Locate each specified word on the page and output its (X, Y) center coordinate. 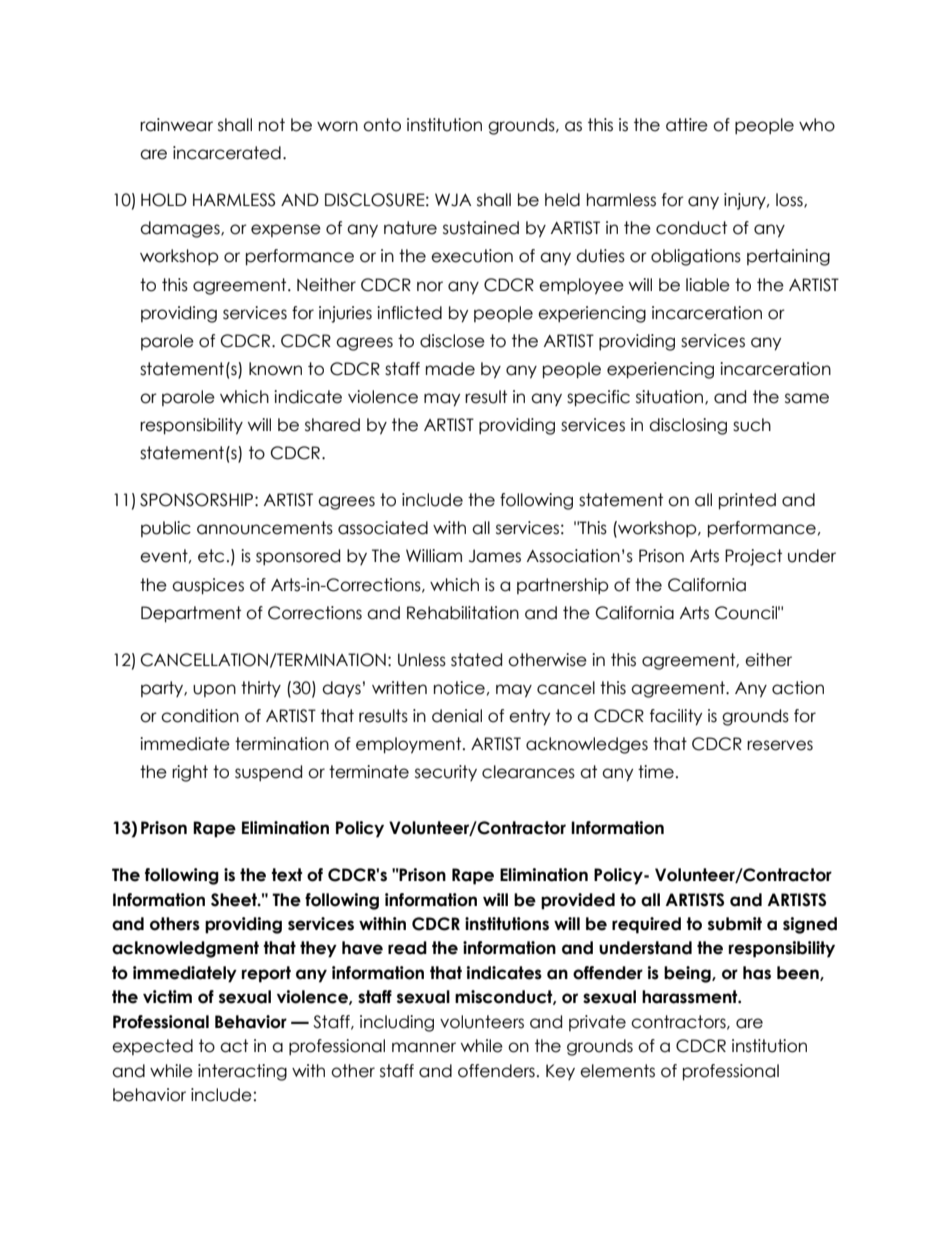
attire (687, 125)
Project (753, 557)
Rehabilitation (463, 613)
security (446, 773)
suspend (268, 773)
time (656, 772)
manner (424, 1047)
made (450, 369)
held (562, 200)
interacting (242, 1072)
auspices (208, 586)
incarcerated (227, 153)
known (275, 369)
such (752, 425)
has (757, 973)
